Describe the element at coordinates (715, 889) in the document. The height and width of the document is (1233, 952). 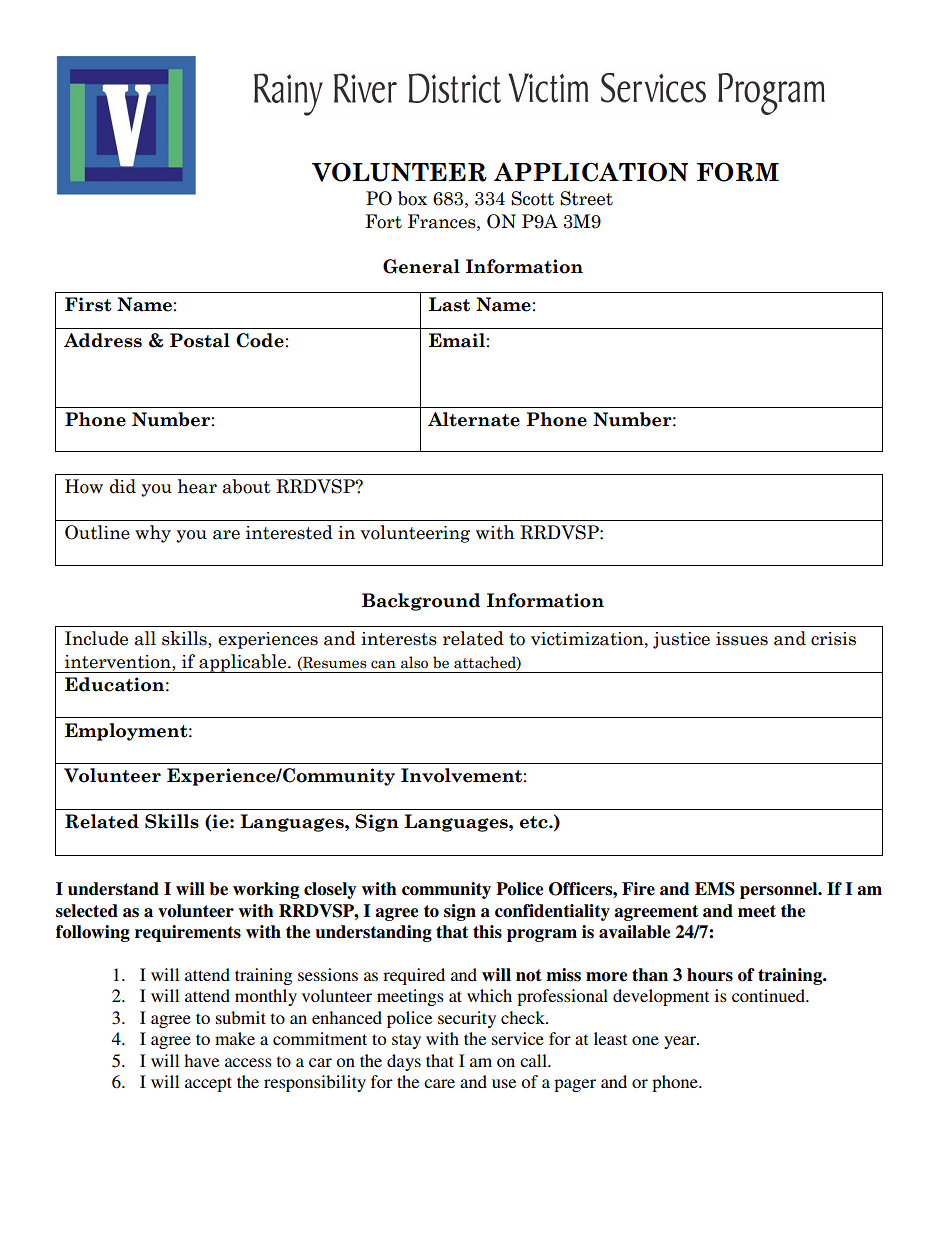
I see `EMS` at that location.
